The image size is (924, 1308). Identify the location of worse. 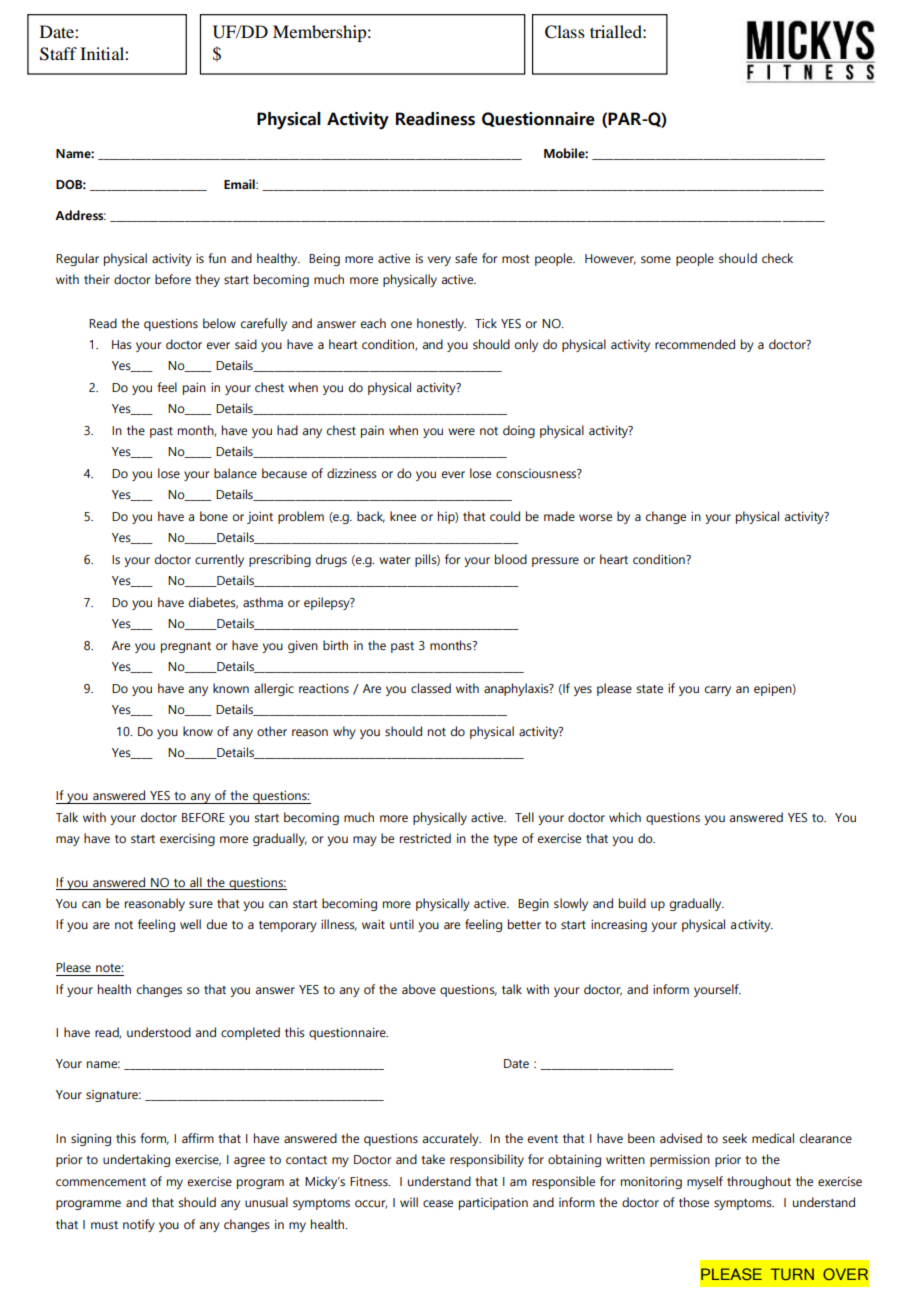
(595, 517).
